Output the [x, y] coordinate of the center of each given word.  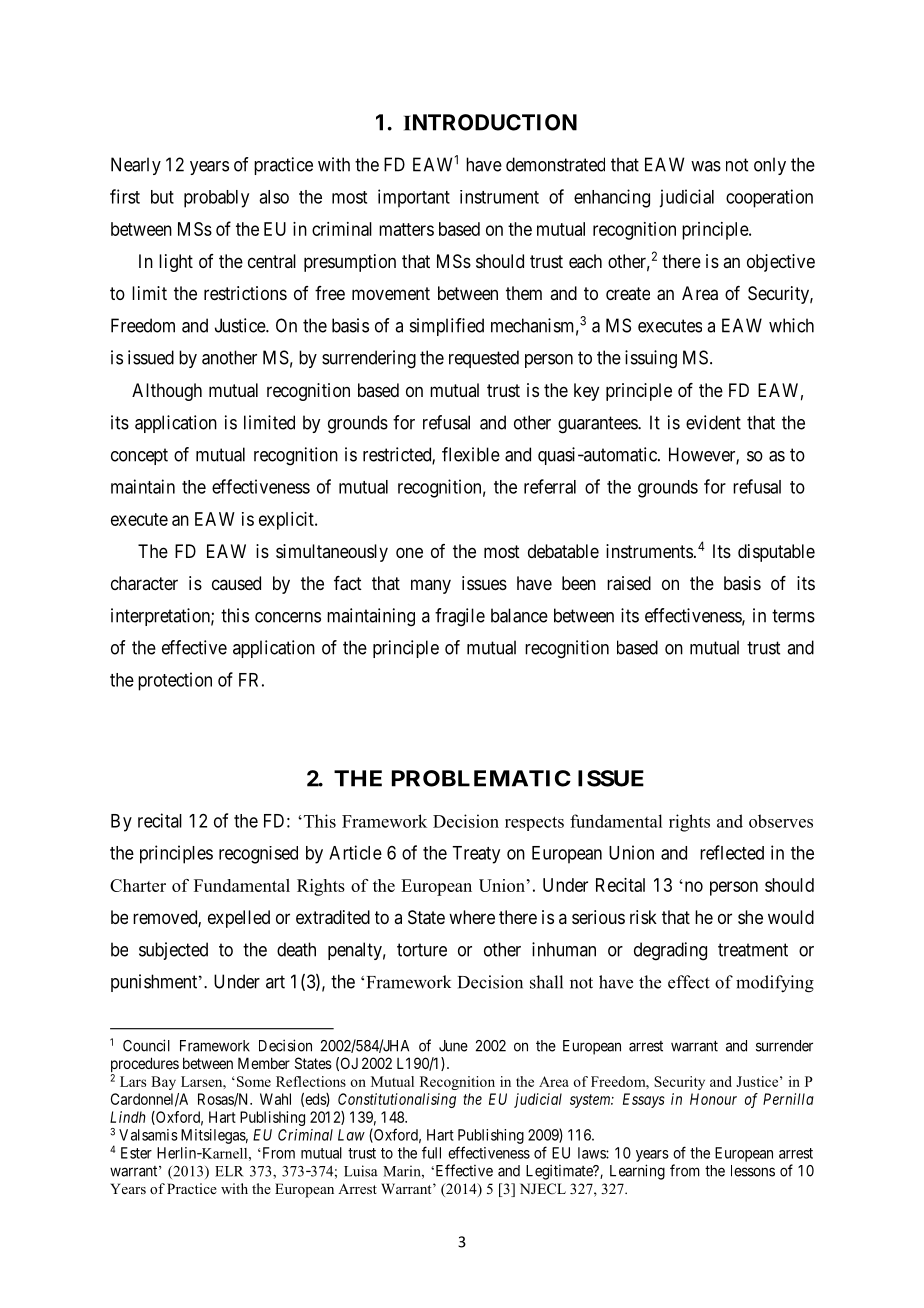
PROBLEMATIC [481, 778]
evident [713, 422]
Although [167, 392]
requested [484, 359]
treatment [753, 950]
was [706, 166]
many [431, 586]
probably [216, 199]
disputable [776, 553]
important [414, 198]
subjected [173, 951]
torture [422, 950]
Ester [136, 1153]
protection [175, 681]
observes [781, 821]
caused [236, 583]
